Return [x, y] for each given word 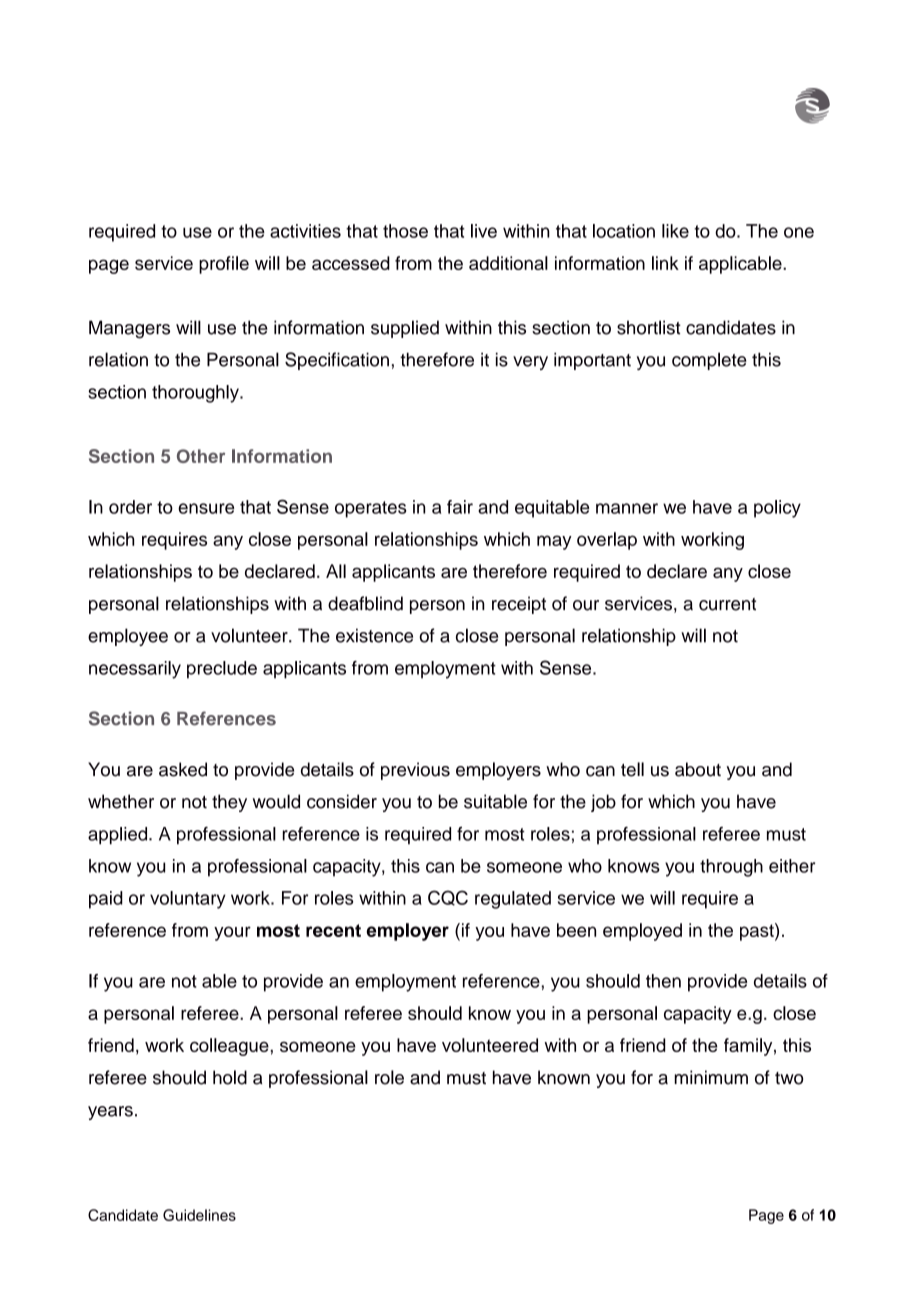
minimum [711, 1077]
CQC [448, 898]
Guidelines [199, 1215]
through [731, 868]
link [665, 263]
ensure [206, 508]
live [484, 231]
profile [224, 265]
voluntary [188, 900]
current [727, 604]
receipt [519, 605]
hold [230, 1077]
